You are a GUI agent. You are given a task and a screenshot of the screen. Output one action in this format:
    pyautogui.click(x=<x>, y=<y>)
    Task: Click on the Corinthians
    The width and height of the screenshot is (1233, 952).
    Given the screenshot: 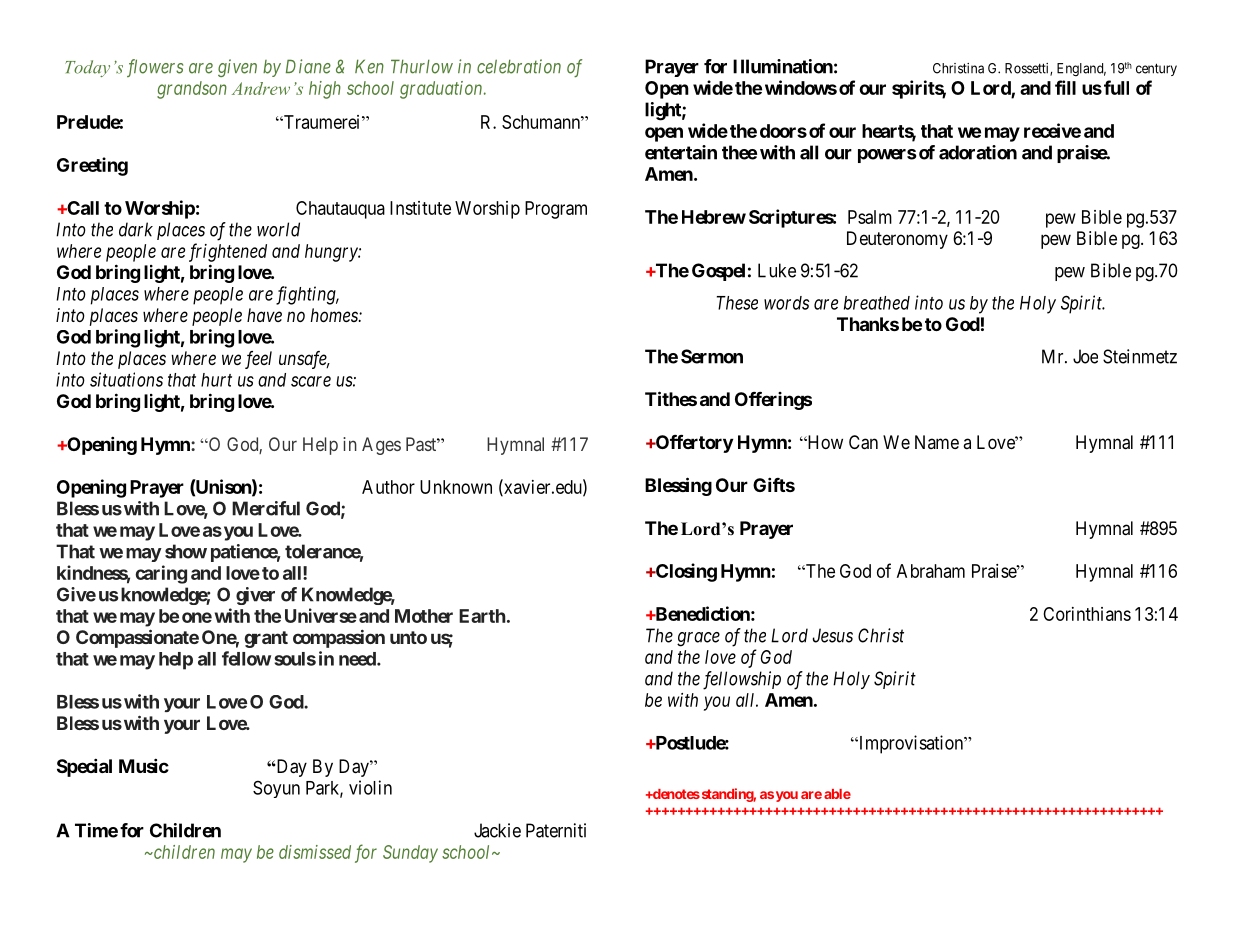 What is the action you would take?
    pyautogui.click(x=1087, y=614)
